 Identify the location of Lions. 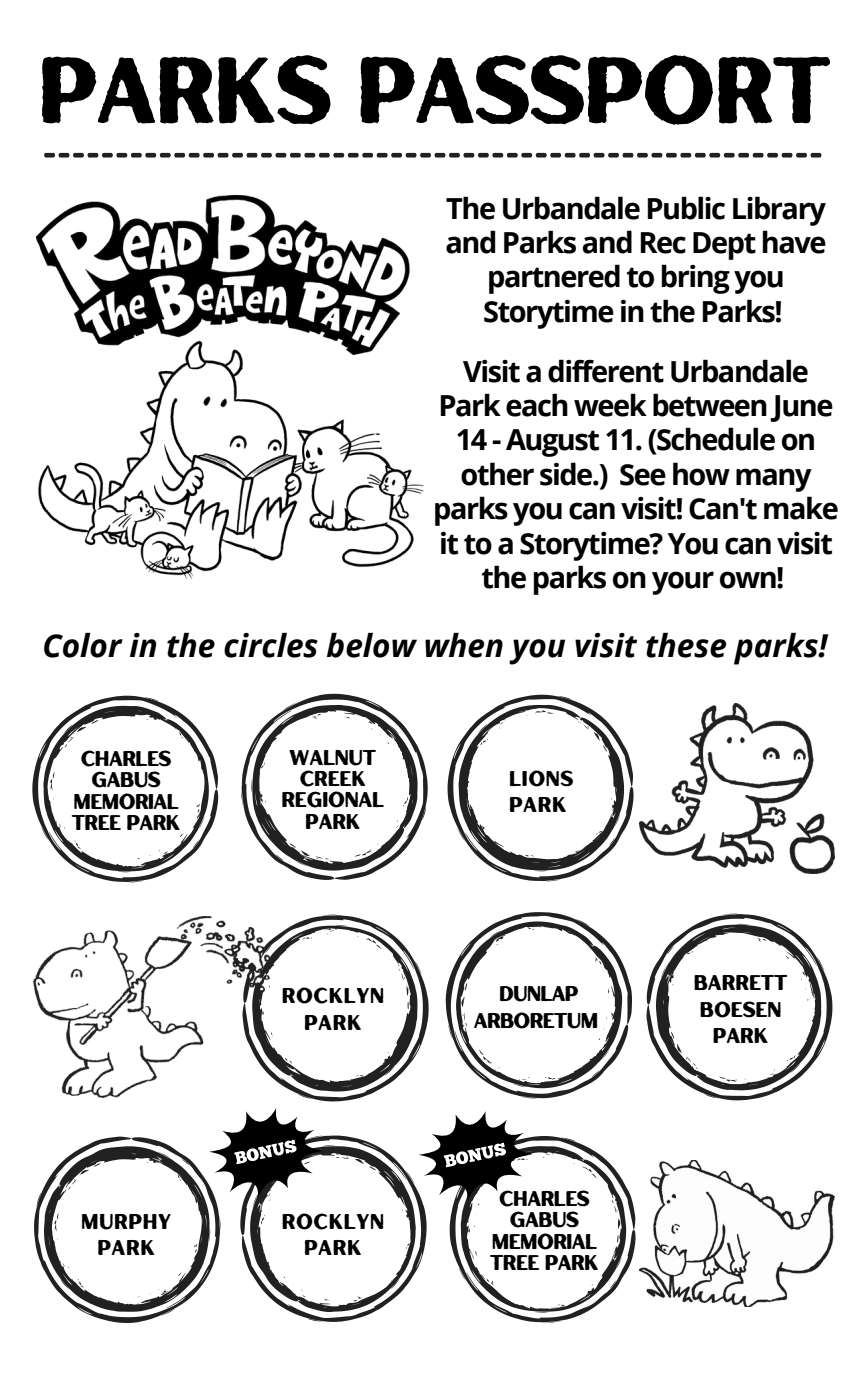
(541, 778).
